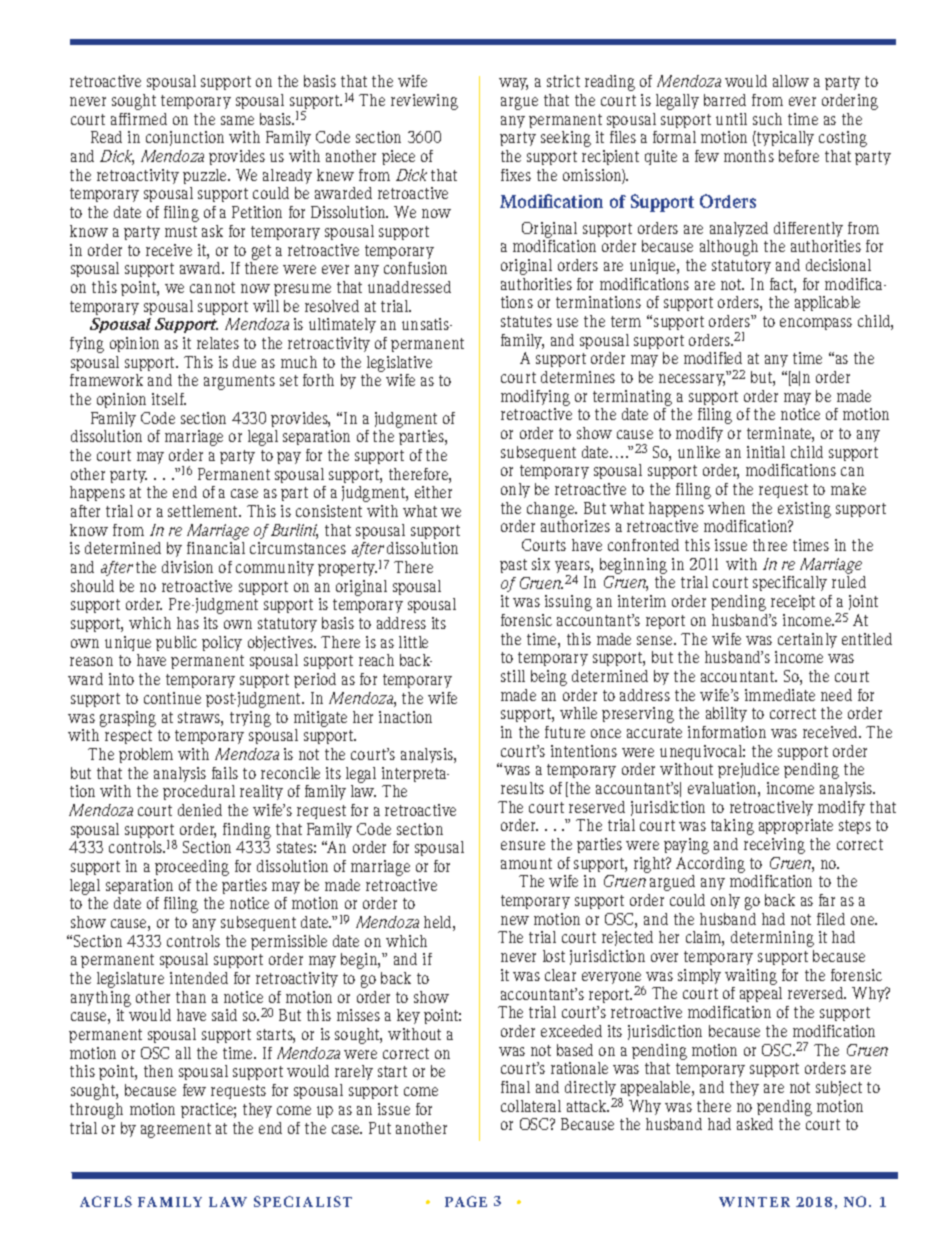  Describe the element at coordinates (807, 640) in the page. I see `certainly` at that location.
